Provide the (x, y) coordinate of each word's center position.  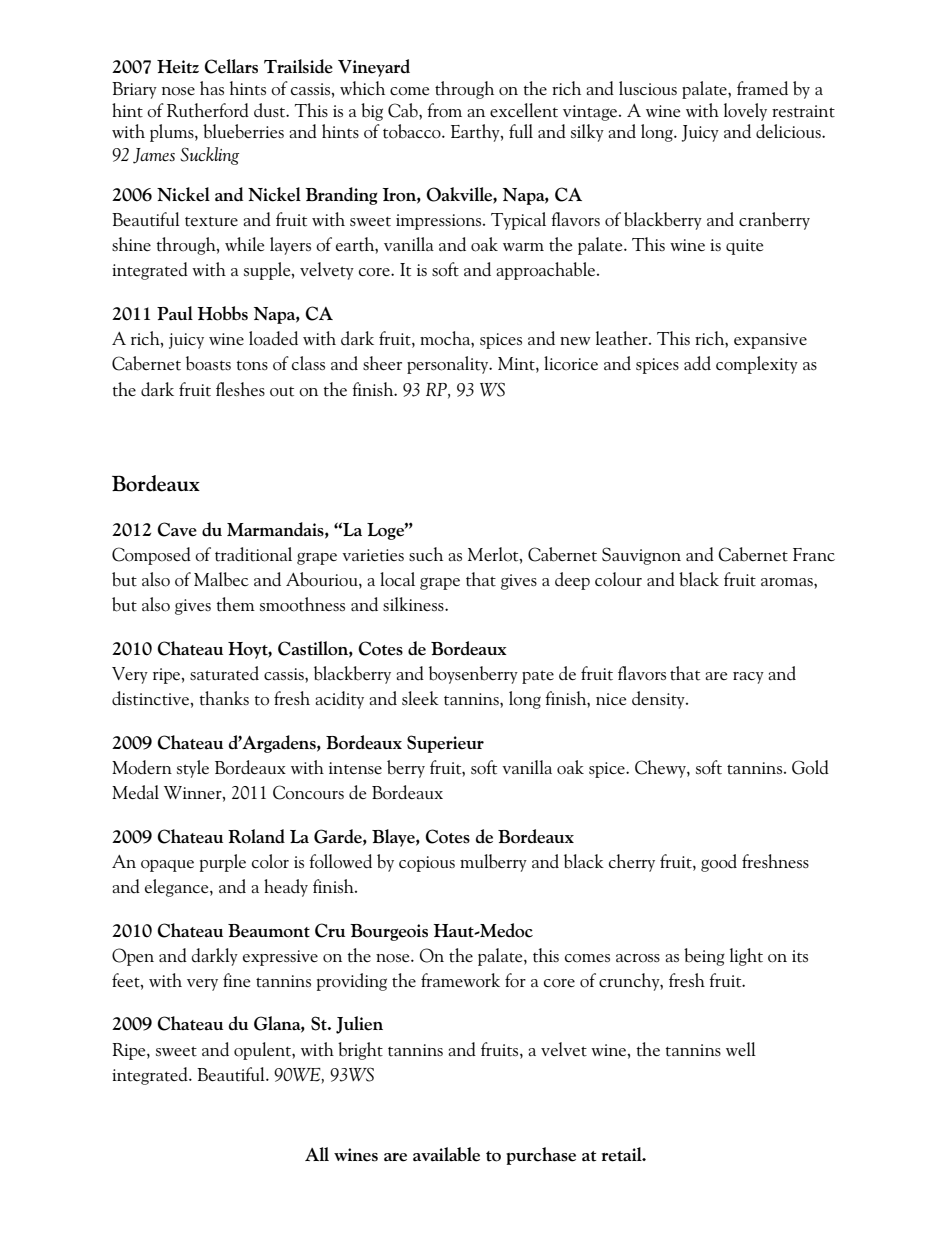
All (317, 1154)
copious (427, 864)
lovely (745, 112)
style (193, 769)
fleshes (240, 389)
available (446, 1154)
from (444, 110)
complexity (757, 365)
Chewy (661, 769)
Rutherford (208, 110)
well (741, 1049)
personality (449, 365)
